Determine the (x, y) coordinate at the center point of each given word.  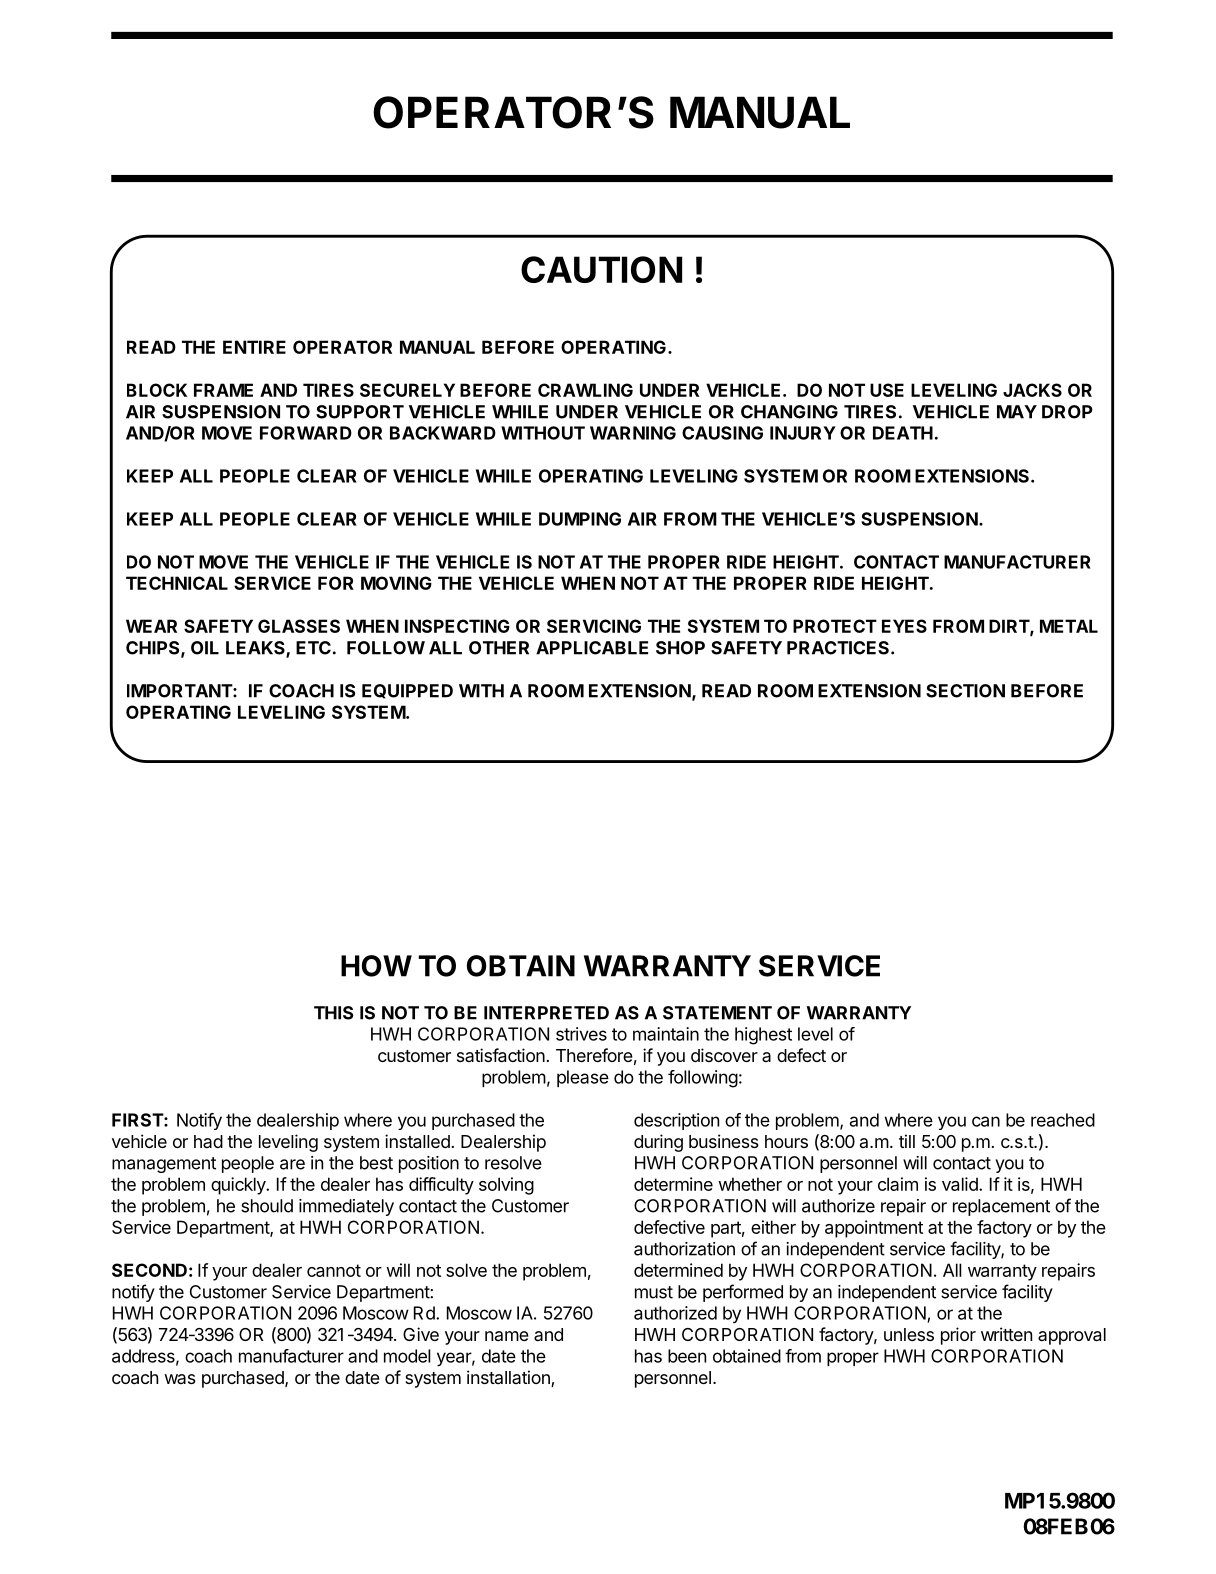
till (907, 1141)
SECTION (965, 691)
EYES (904, 626)
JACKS (1032, 390)
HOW (376, 966)
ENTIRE (254, 347)
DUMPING (580, 519)
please (583, 1078)
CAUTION (601, 269)
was (180, 1379)
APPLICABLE (592, 648)
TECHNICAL (177, 583)
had (208, 1141)
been (687, 1356)
